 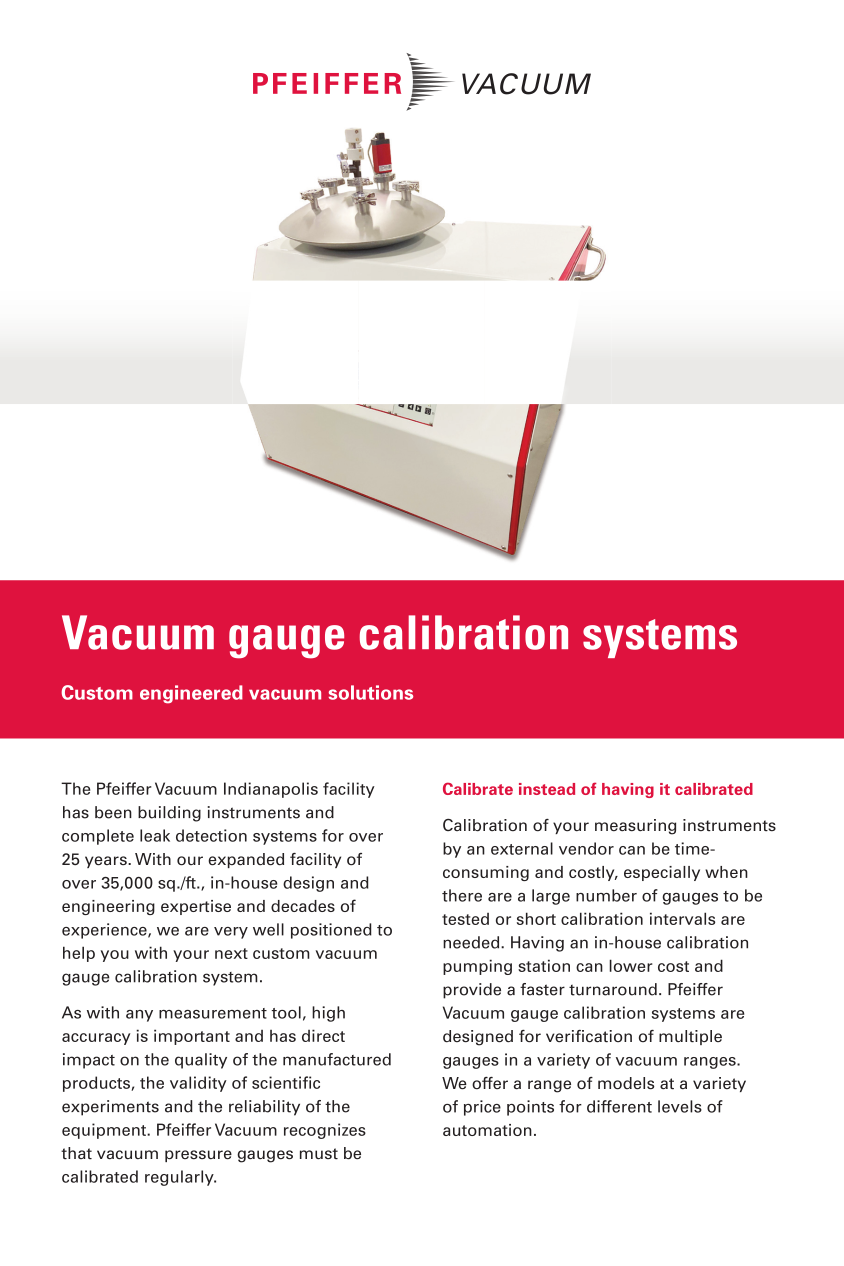 What do you see at coordinates (107, 862) in the screenshot?
I see `years` at bounding box center [107, 862].
